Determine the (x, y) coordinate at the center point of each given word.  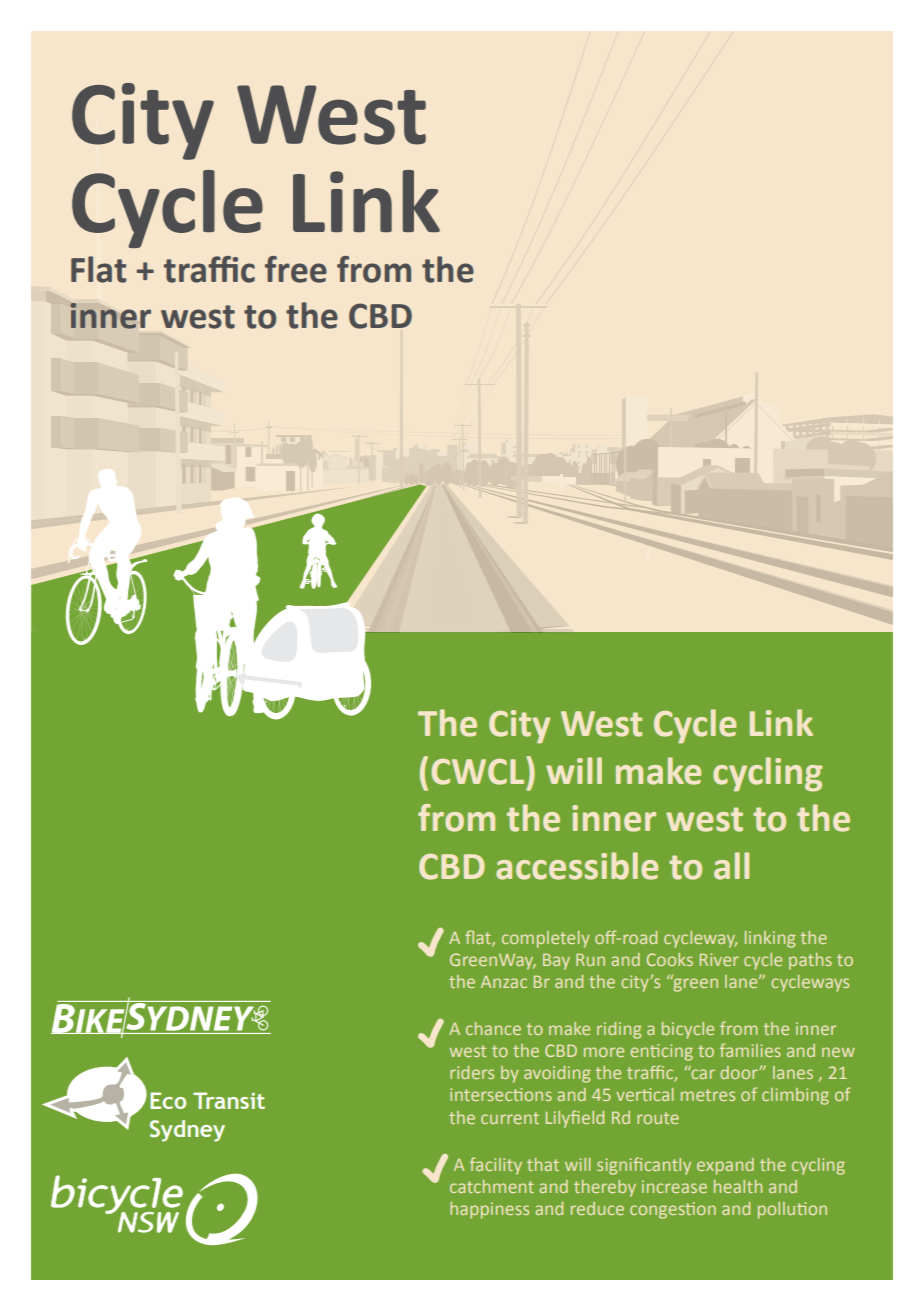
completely (546, 939)
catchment (492, 1186)
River (719, 959)
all (731, 866)
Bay (556, 961)
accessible (577, 866)
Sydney (187, 1131)
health (738, 1186)
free (296, 269)
